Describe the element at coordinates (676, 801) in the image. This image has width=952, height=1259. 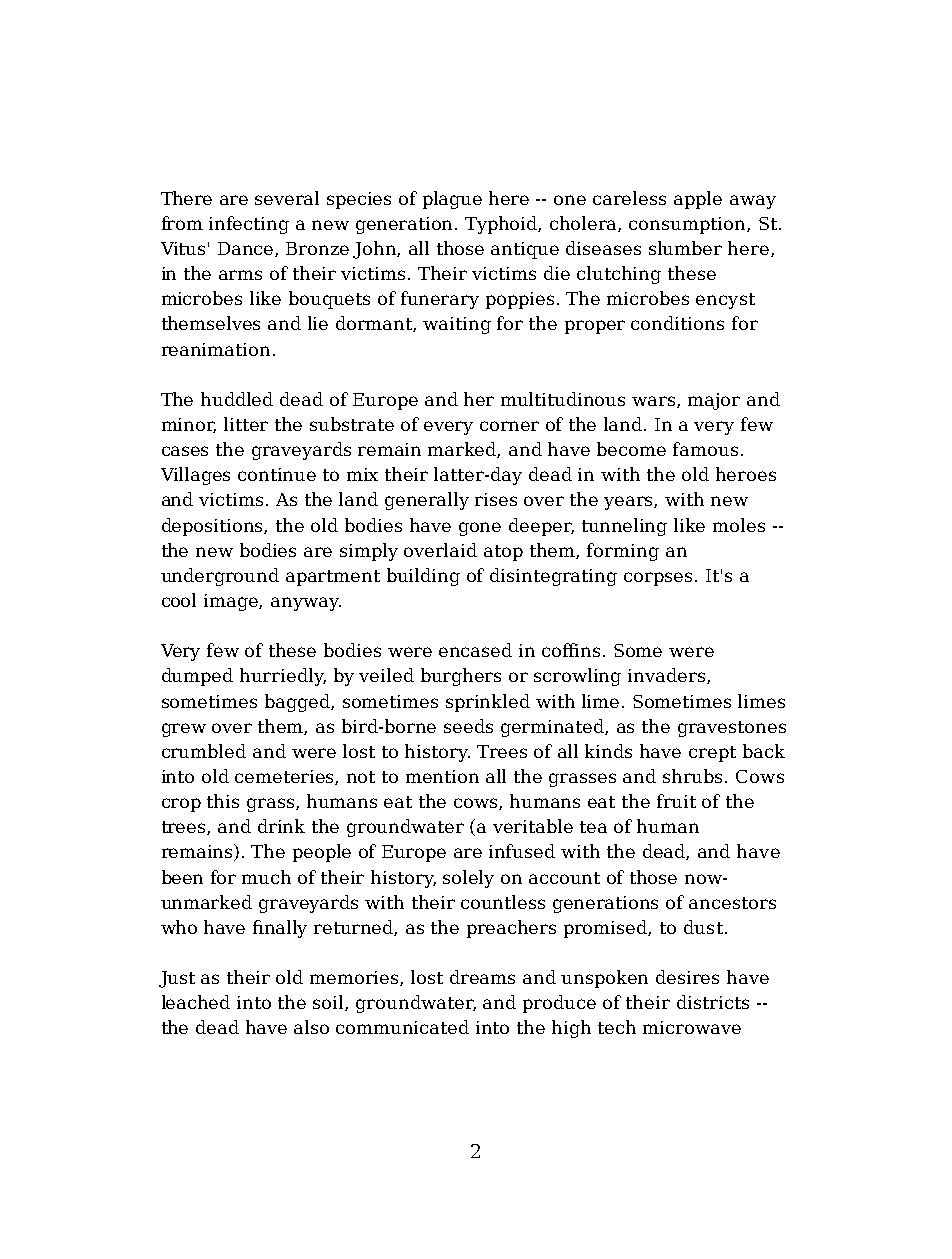
I see `fruit` at that location.
